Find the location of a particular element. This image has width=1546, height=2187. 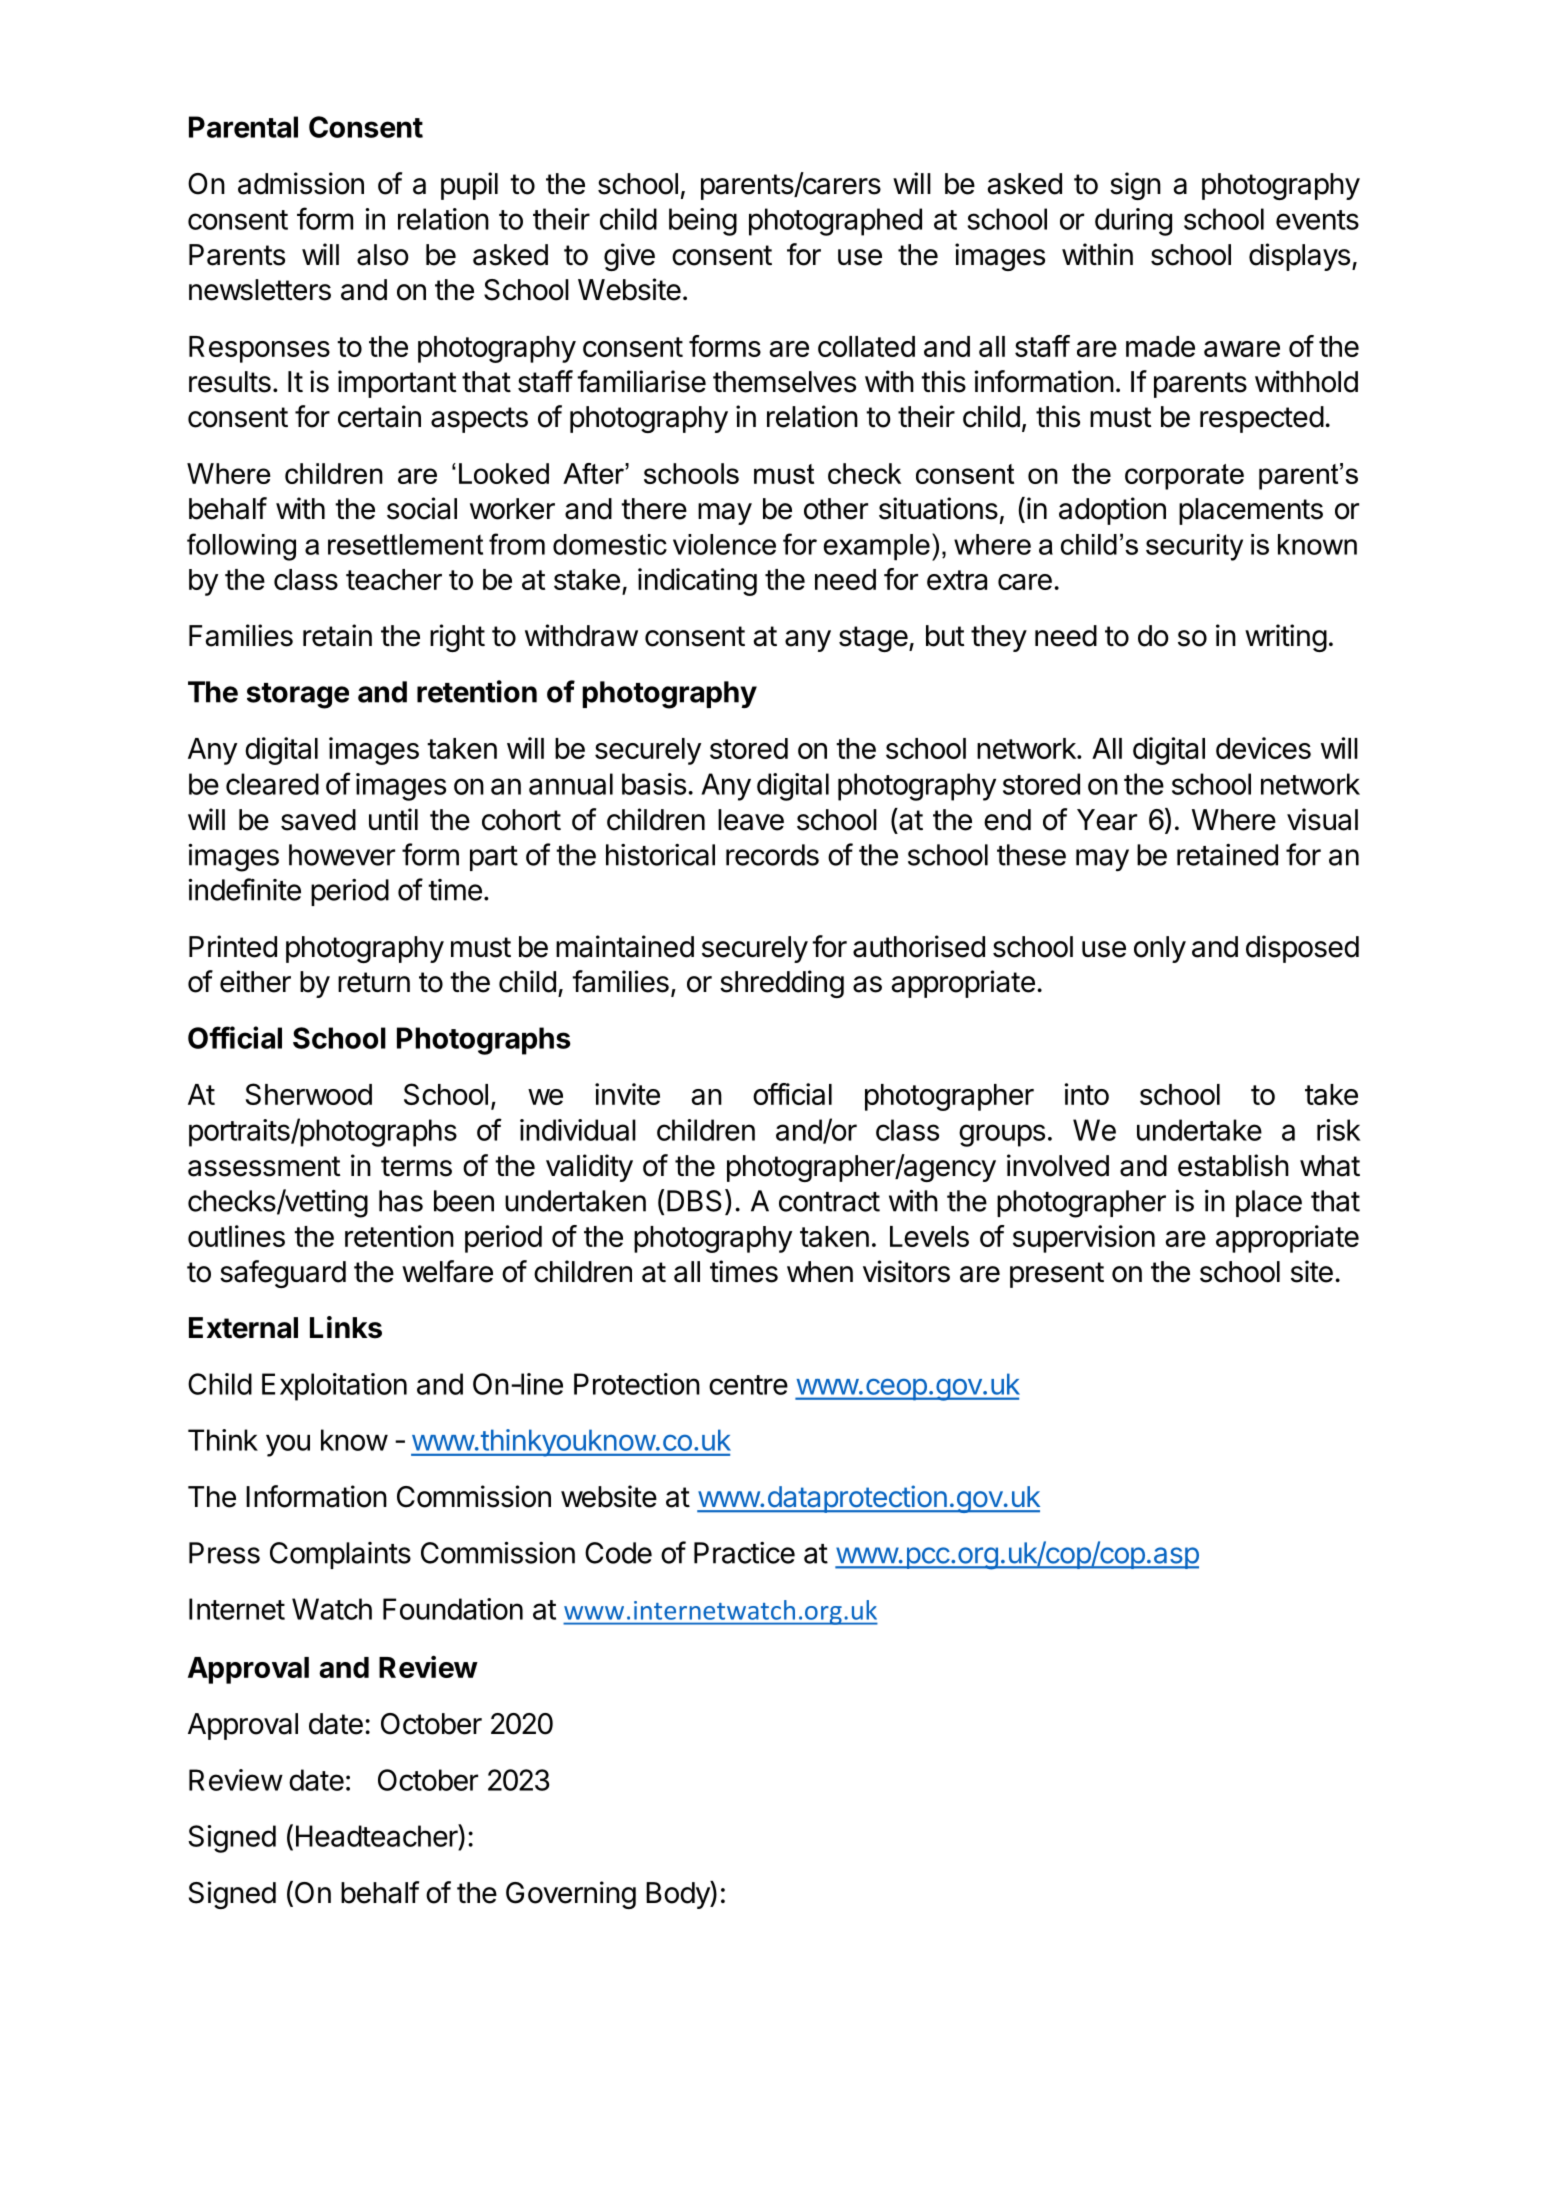

photographed is located at coordinates (835, 222).
